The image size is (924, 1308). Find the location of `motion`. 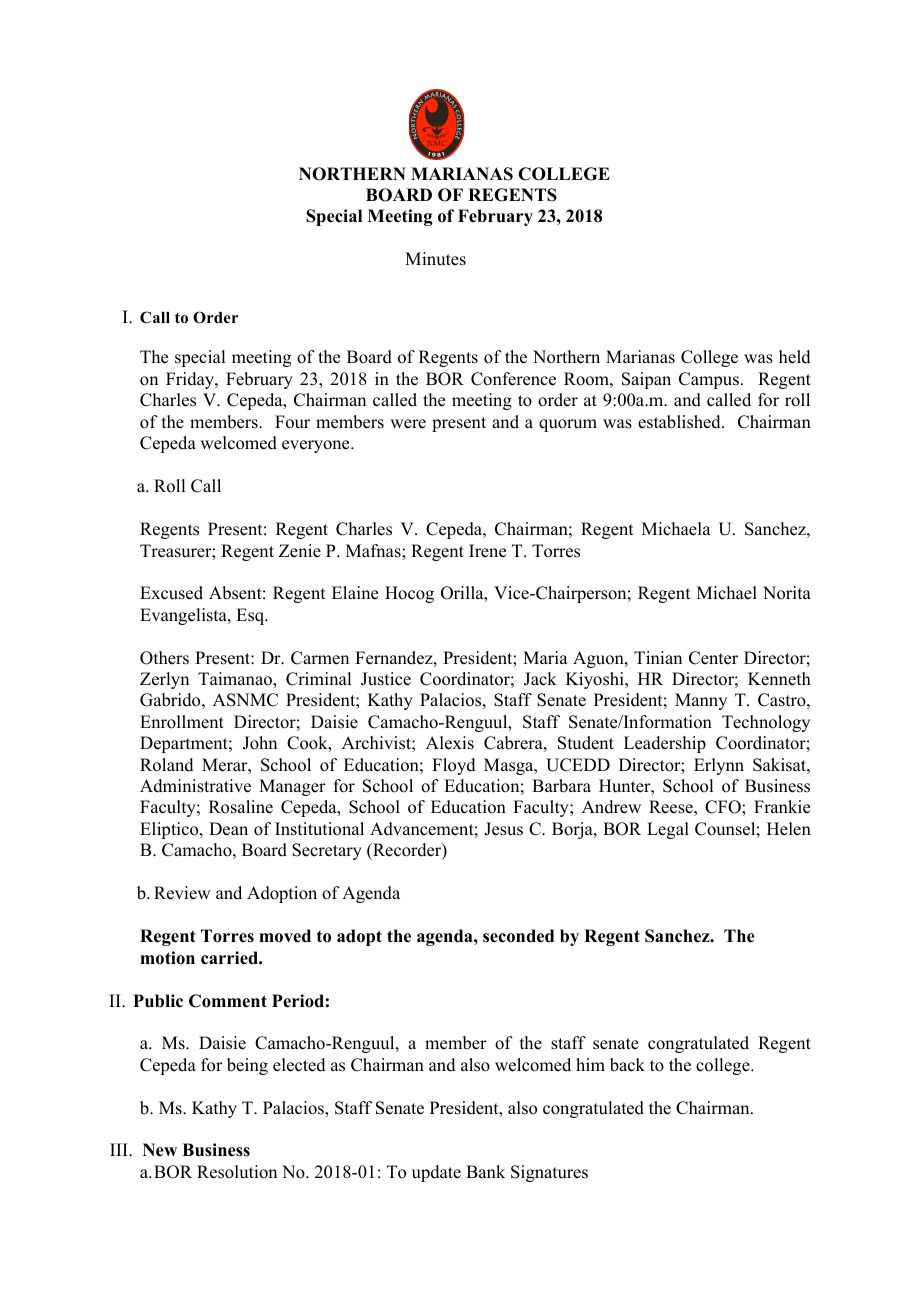

motion is located at coordinates (167, 958).
